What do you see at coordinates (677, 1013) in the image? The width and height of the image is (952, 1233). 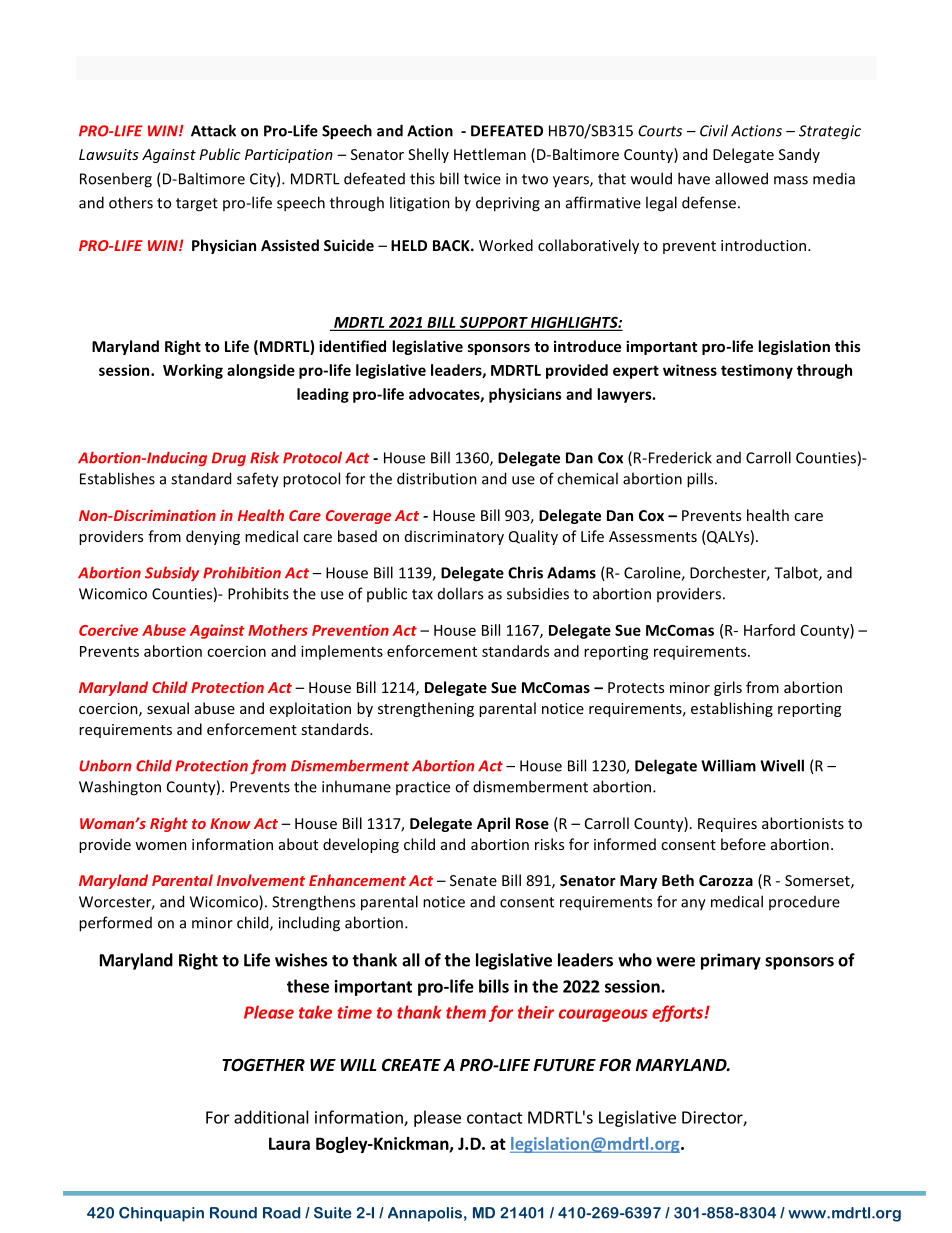 I see `efforts` at bounding box center [677, 1013].
